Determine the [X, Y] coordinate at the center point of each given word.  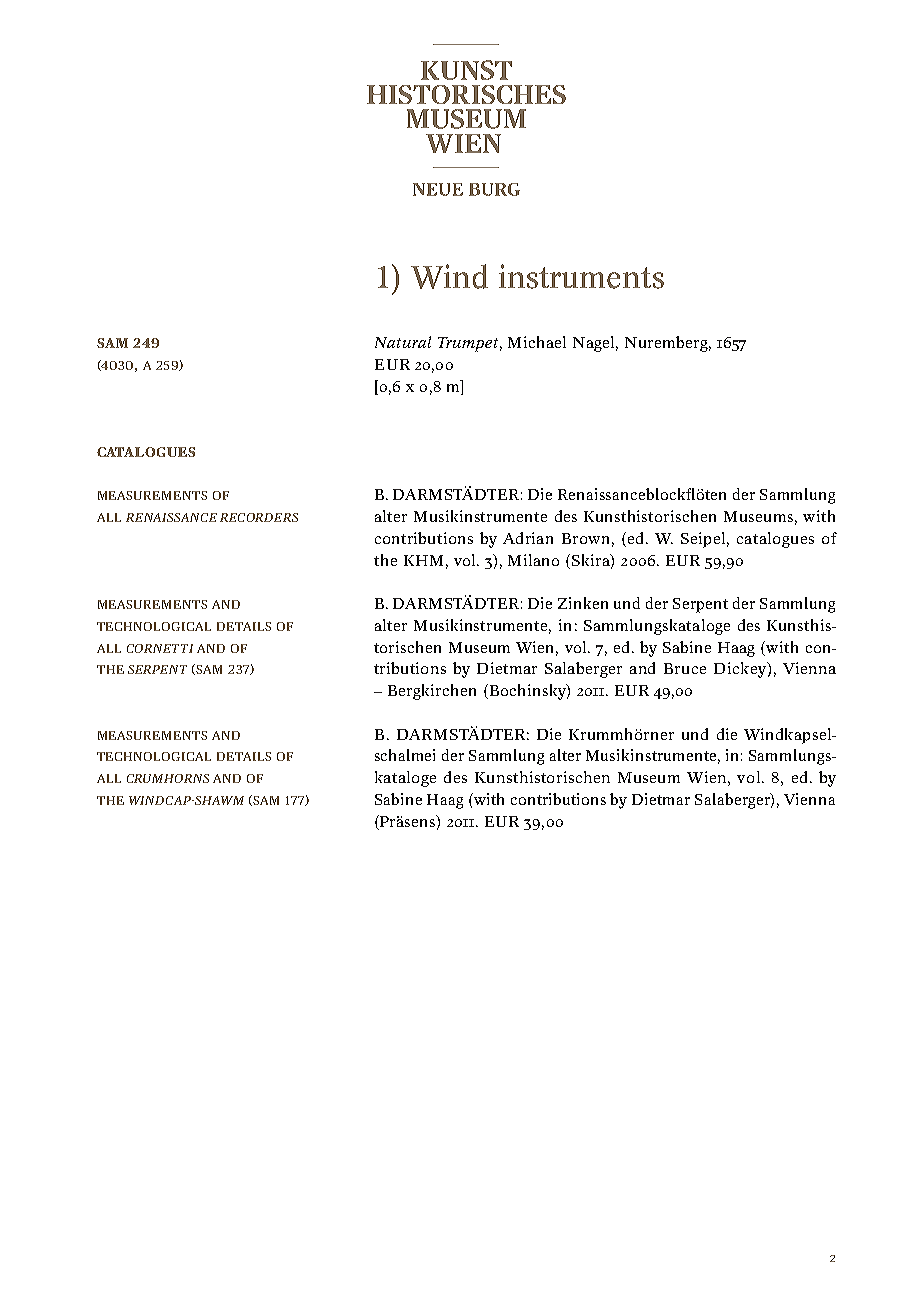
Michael [537, 342]
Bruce [685, 668]
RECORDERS [259, 517]
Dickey [741, 670]
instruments [581, 276]
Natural [403, 342]
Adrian [528, 538]
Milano [533, 560]
